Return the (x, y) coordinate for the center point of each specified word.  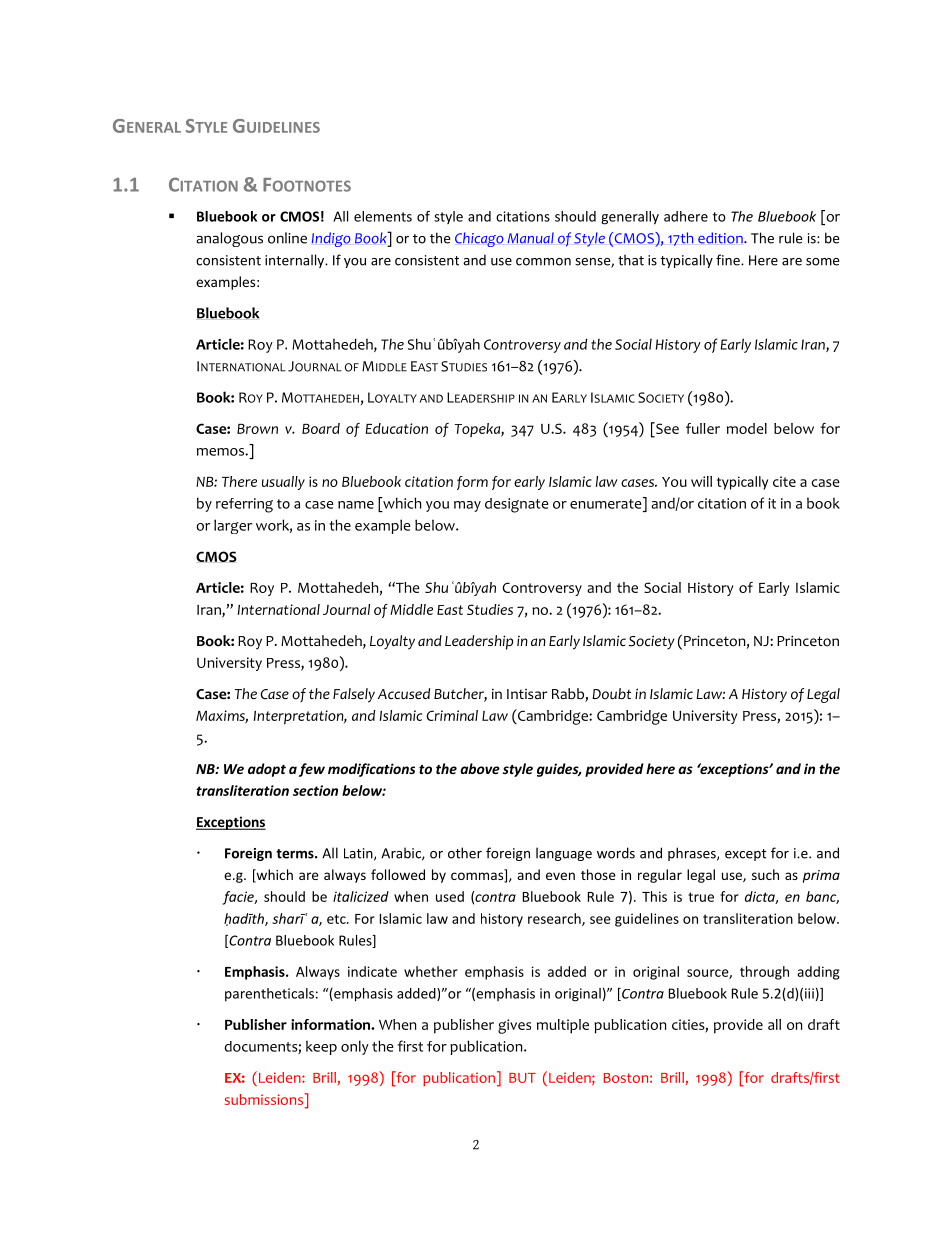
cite (784, 481)
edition (721, 238)
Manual (530, 238)
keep (321, 1047)
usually (283, 483)
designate (517, 505)
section (315, 790)
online (287, 238)
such (765, 874)
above (480, 768)
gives (514, 1026)
